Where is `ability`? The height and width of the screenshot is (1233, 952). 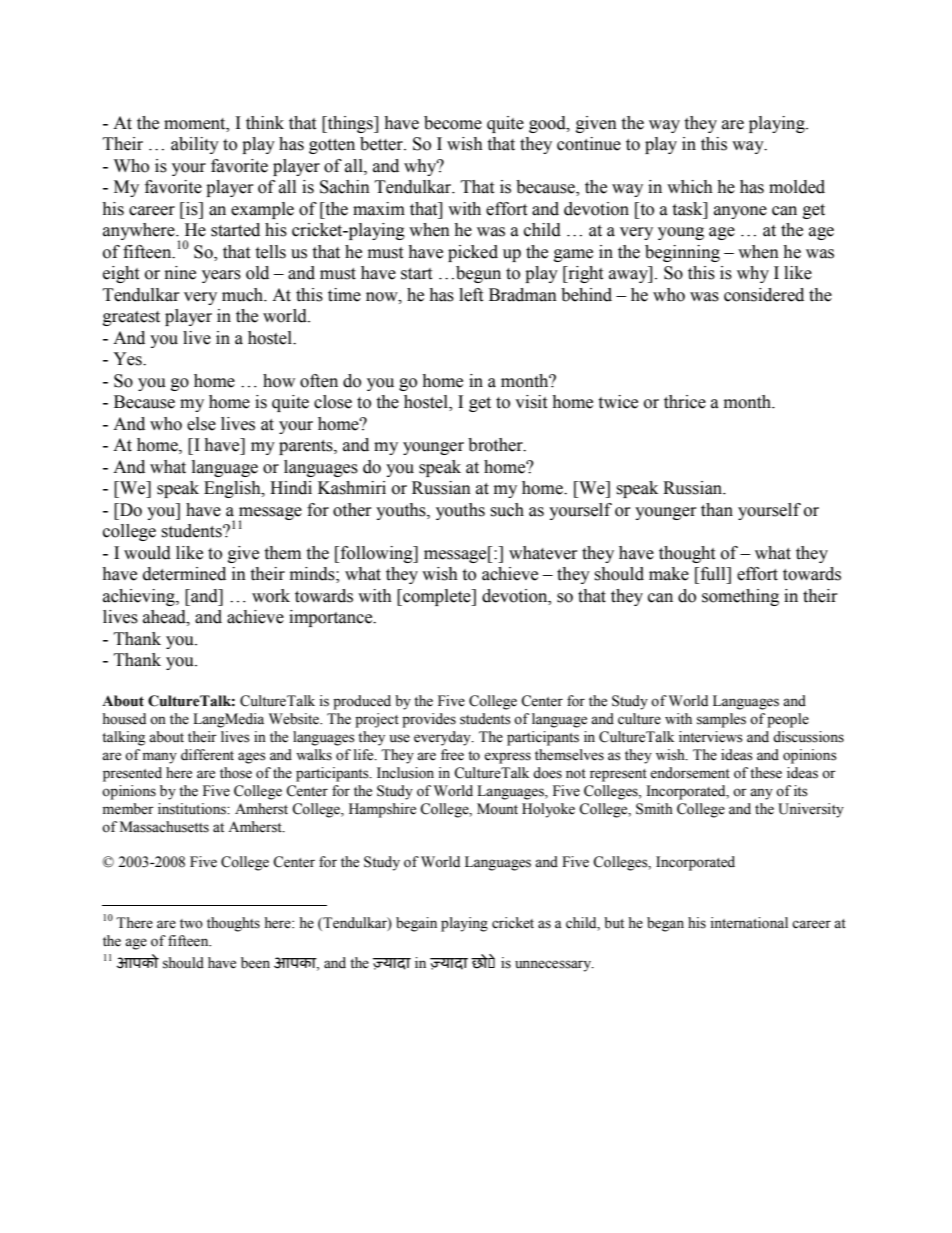
ability is located at coordinates (195, 145).
